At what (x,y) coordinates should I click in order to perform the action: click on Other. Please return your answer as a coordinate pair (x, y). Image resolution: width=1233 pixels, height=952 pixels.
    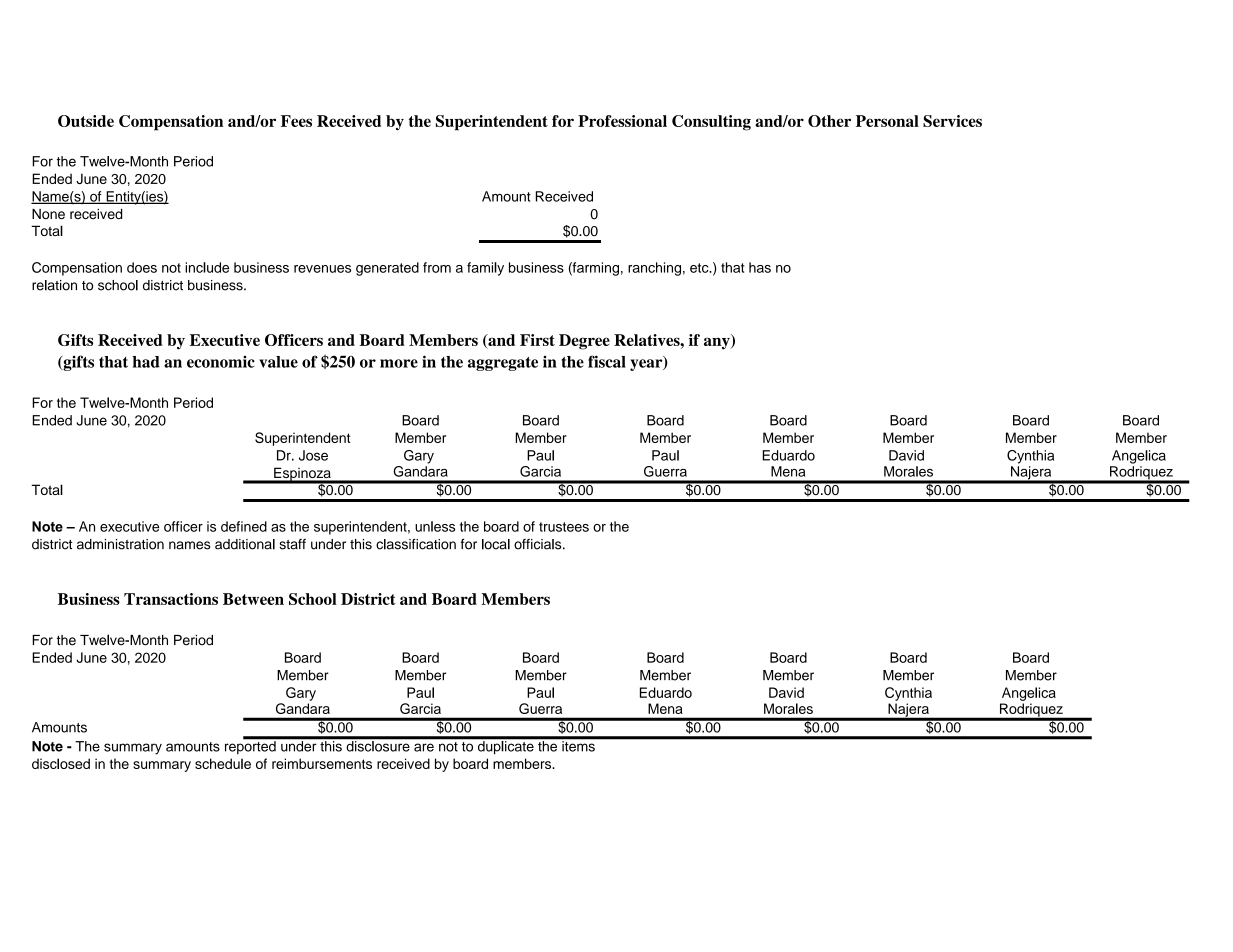
    Looking at the image, I should click on (829, 121).
